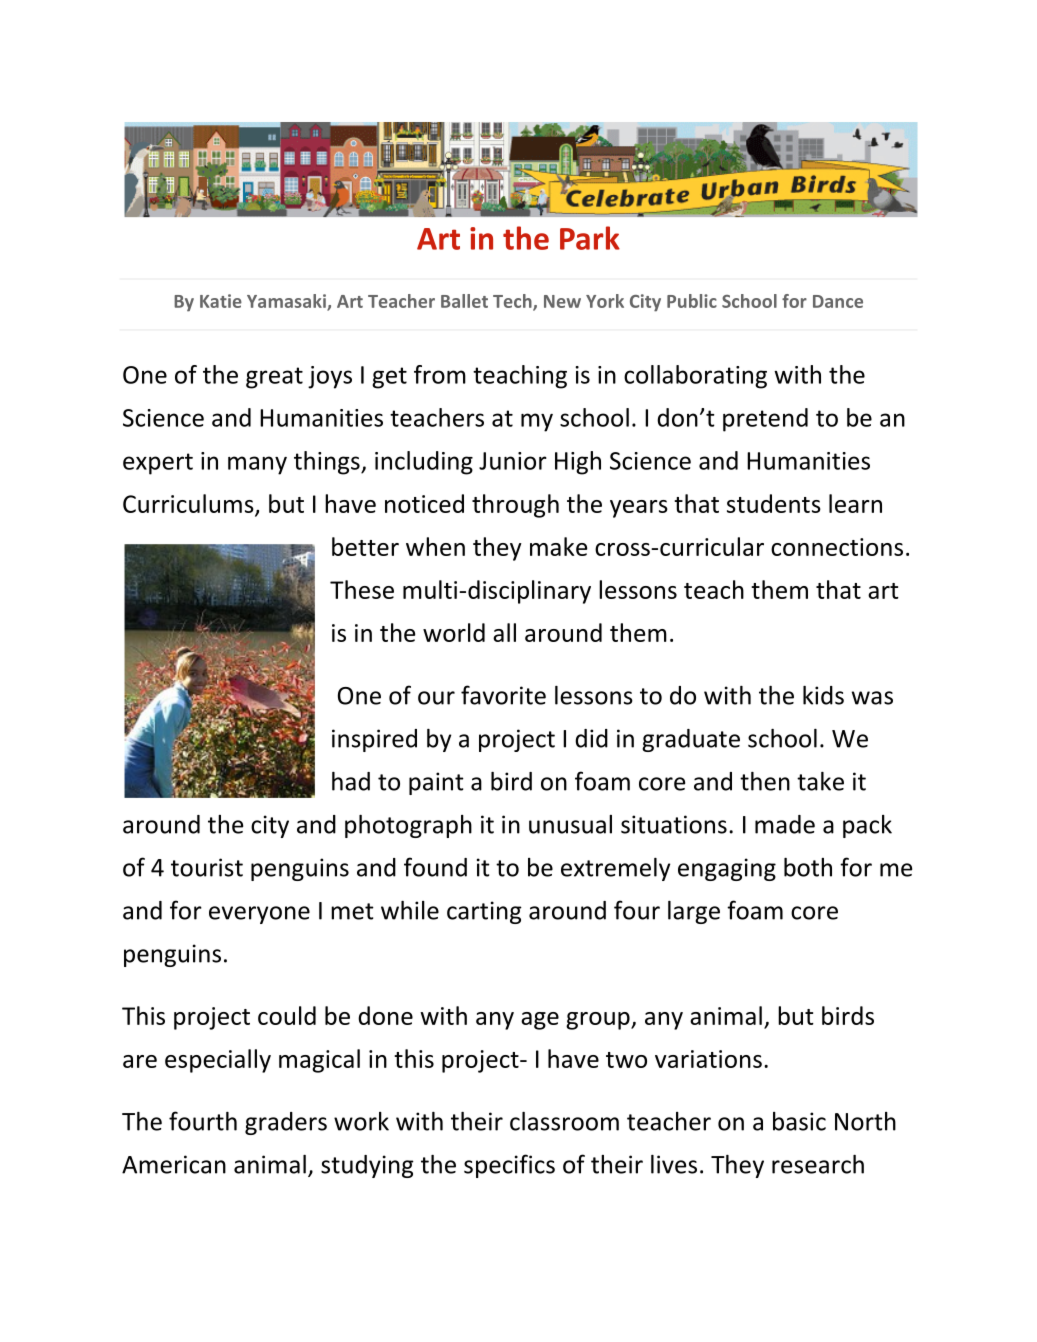 The width and height of the page is (1037, 1342). Describe the element at coordinates (503, 695) in the page. I see `favorite` at that location.
